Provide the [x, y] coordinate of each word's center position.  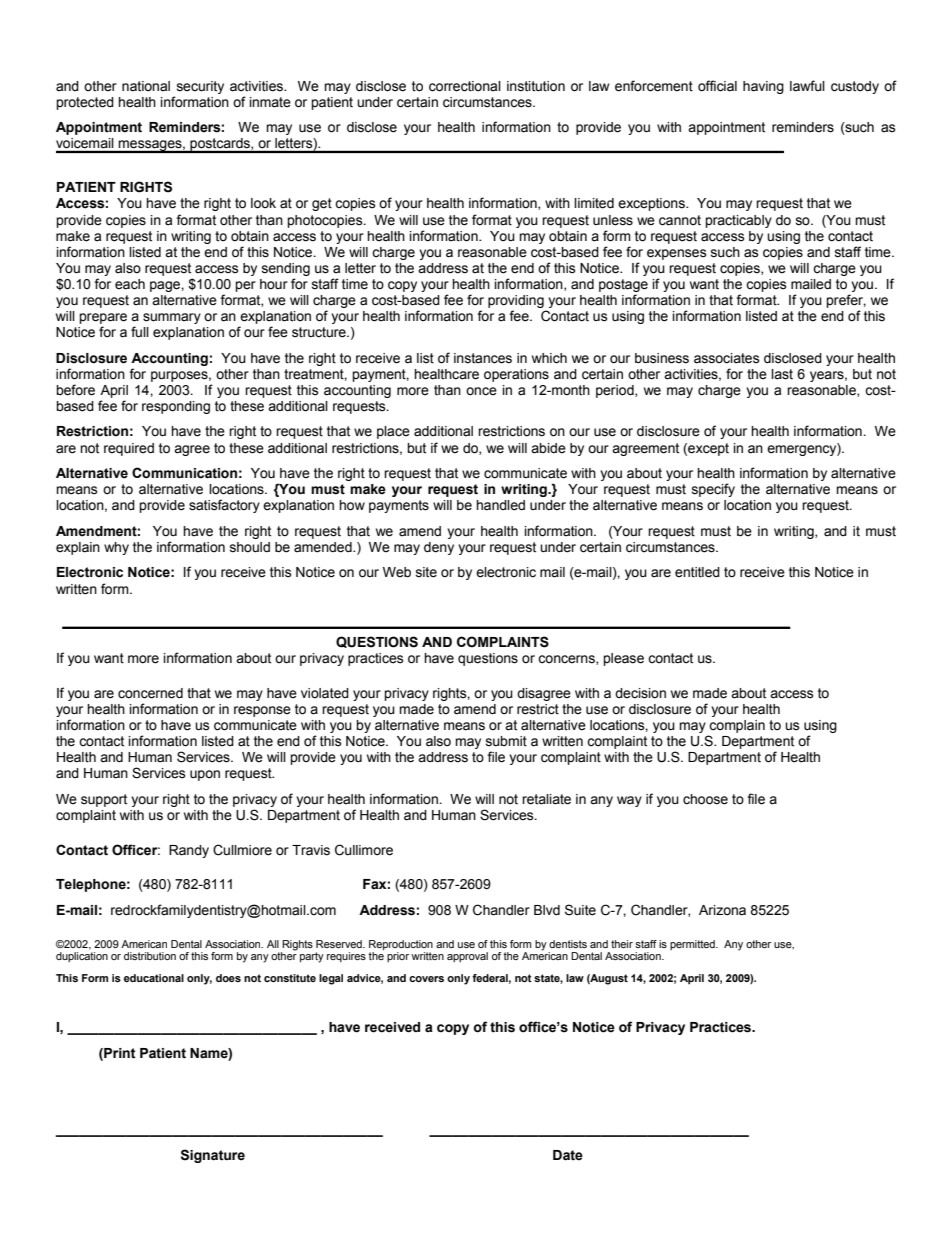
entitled [697, 572]
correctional [465, 86]
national [146, 86]
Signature [213, 1156]
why [116, 548]
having [763, 87]
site [426, 572]
